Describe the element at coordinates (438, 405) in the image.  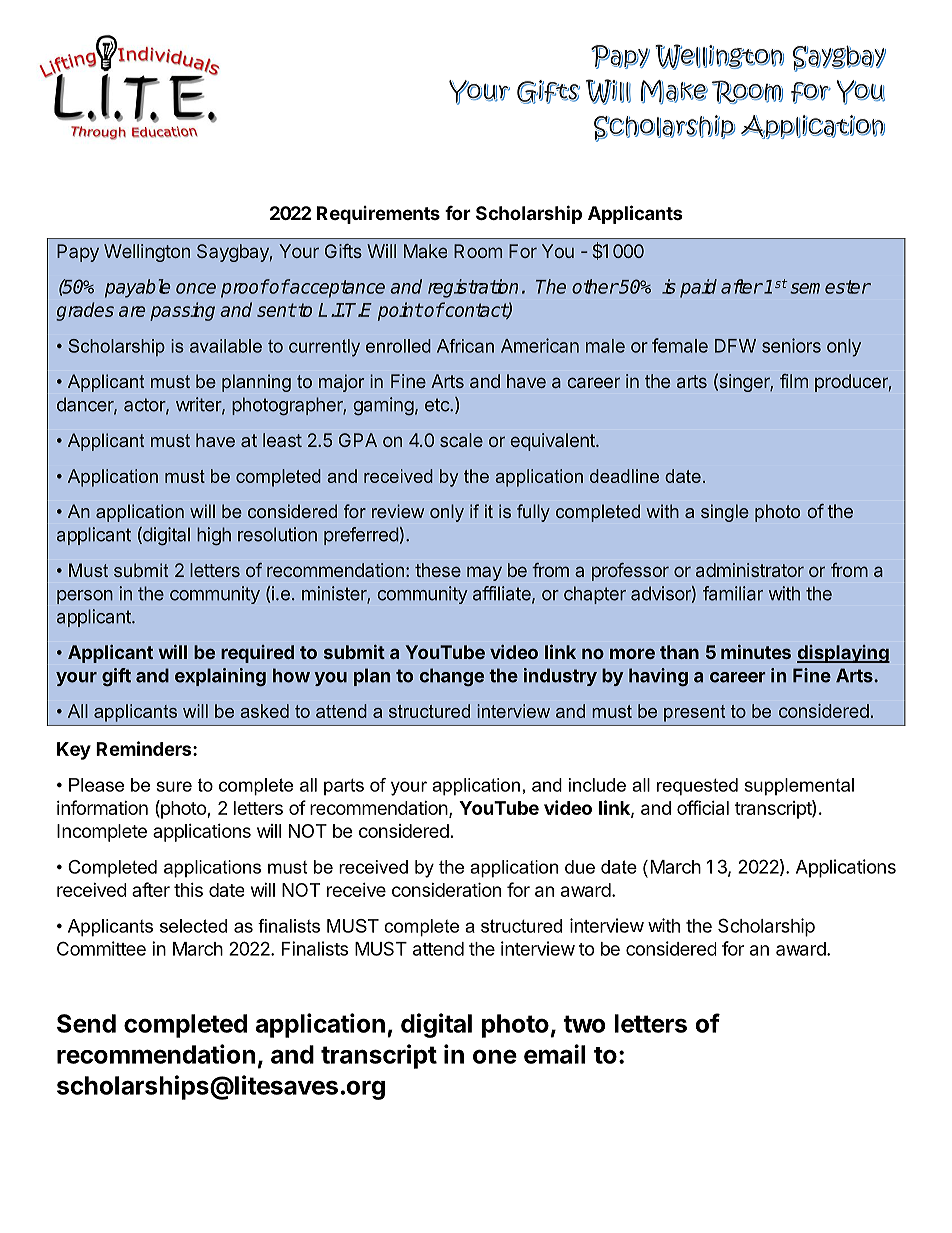
I see `etc` at that location.
